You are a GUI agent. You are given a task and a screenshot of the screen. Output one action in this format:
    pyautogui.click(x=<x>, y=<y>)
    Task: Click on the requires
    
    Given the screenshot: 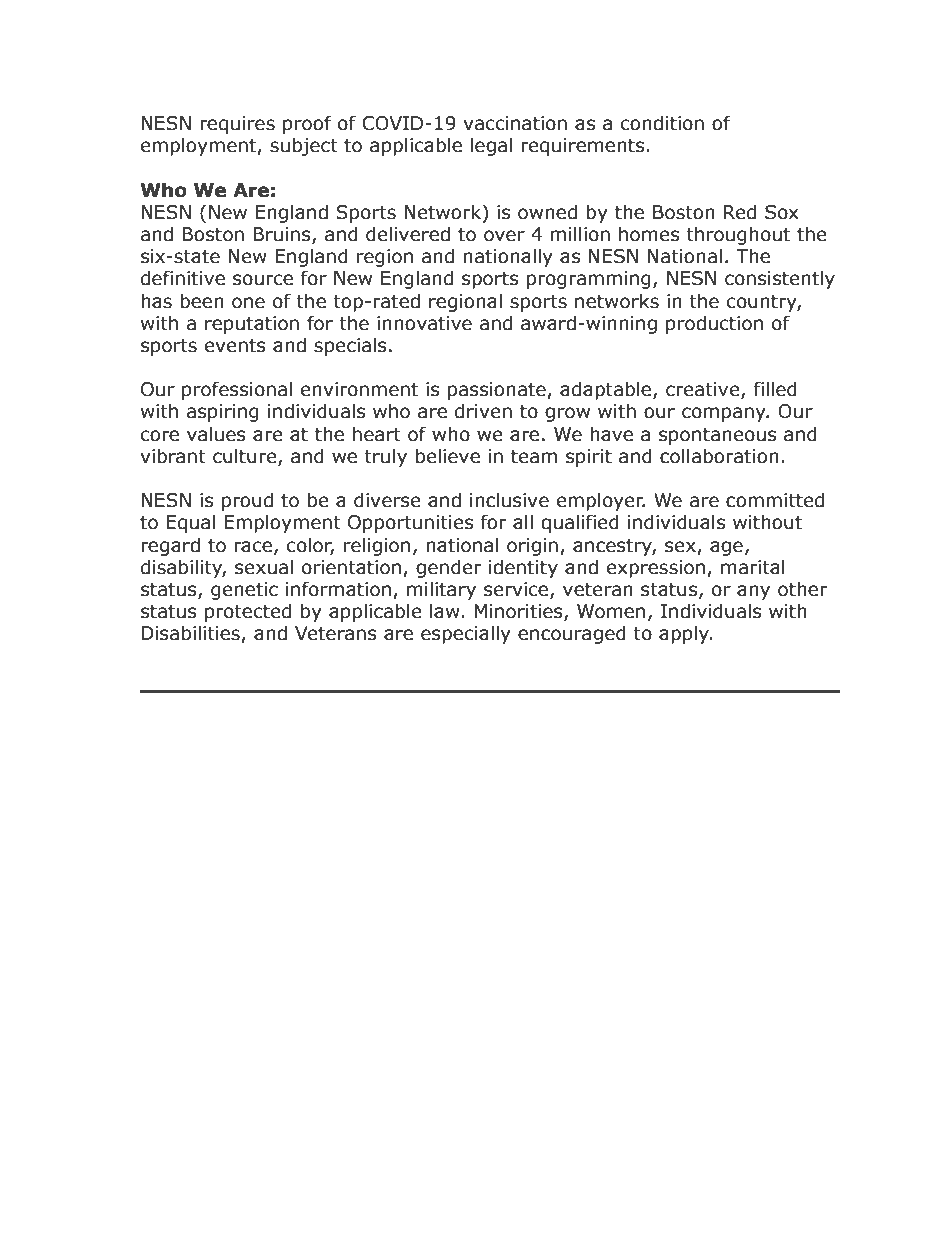 What is the action you would take?
    pyautogui.click(x=237, y=125)
